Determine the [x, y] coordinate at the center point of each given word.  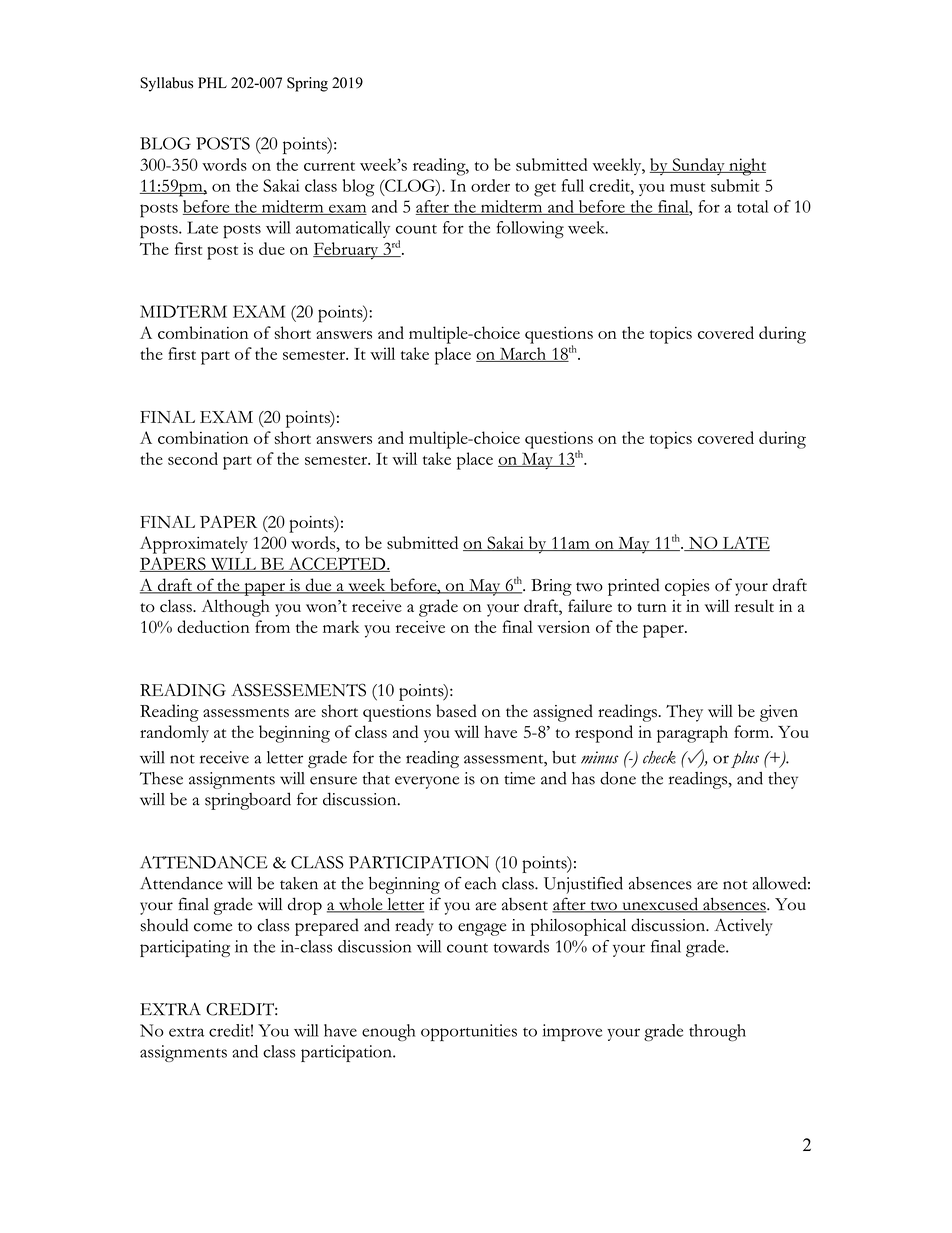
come [213, 927]
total [753, 206]
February [347, 251]
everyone [427, 782]
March [522, 354]
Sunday [698, 166]
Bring [551, 587]
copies [687, 587]
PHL [212, 82]
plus [745, 759]
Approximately [194, 545]
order [490, 185]
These [161, 778]
